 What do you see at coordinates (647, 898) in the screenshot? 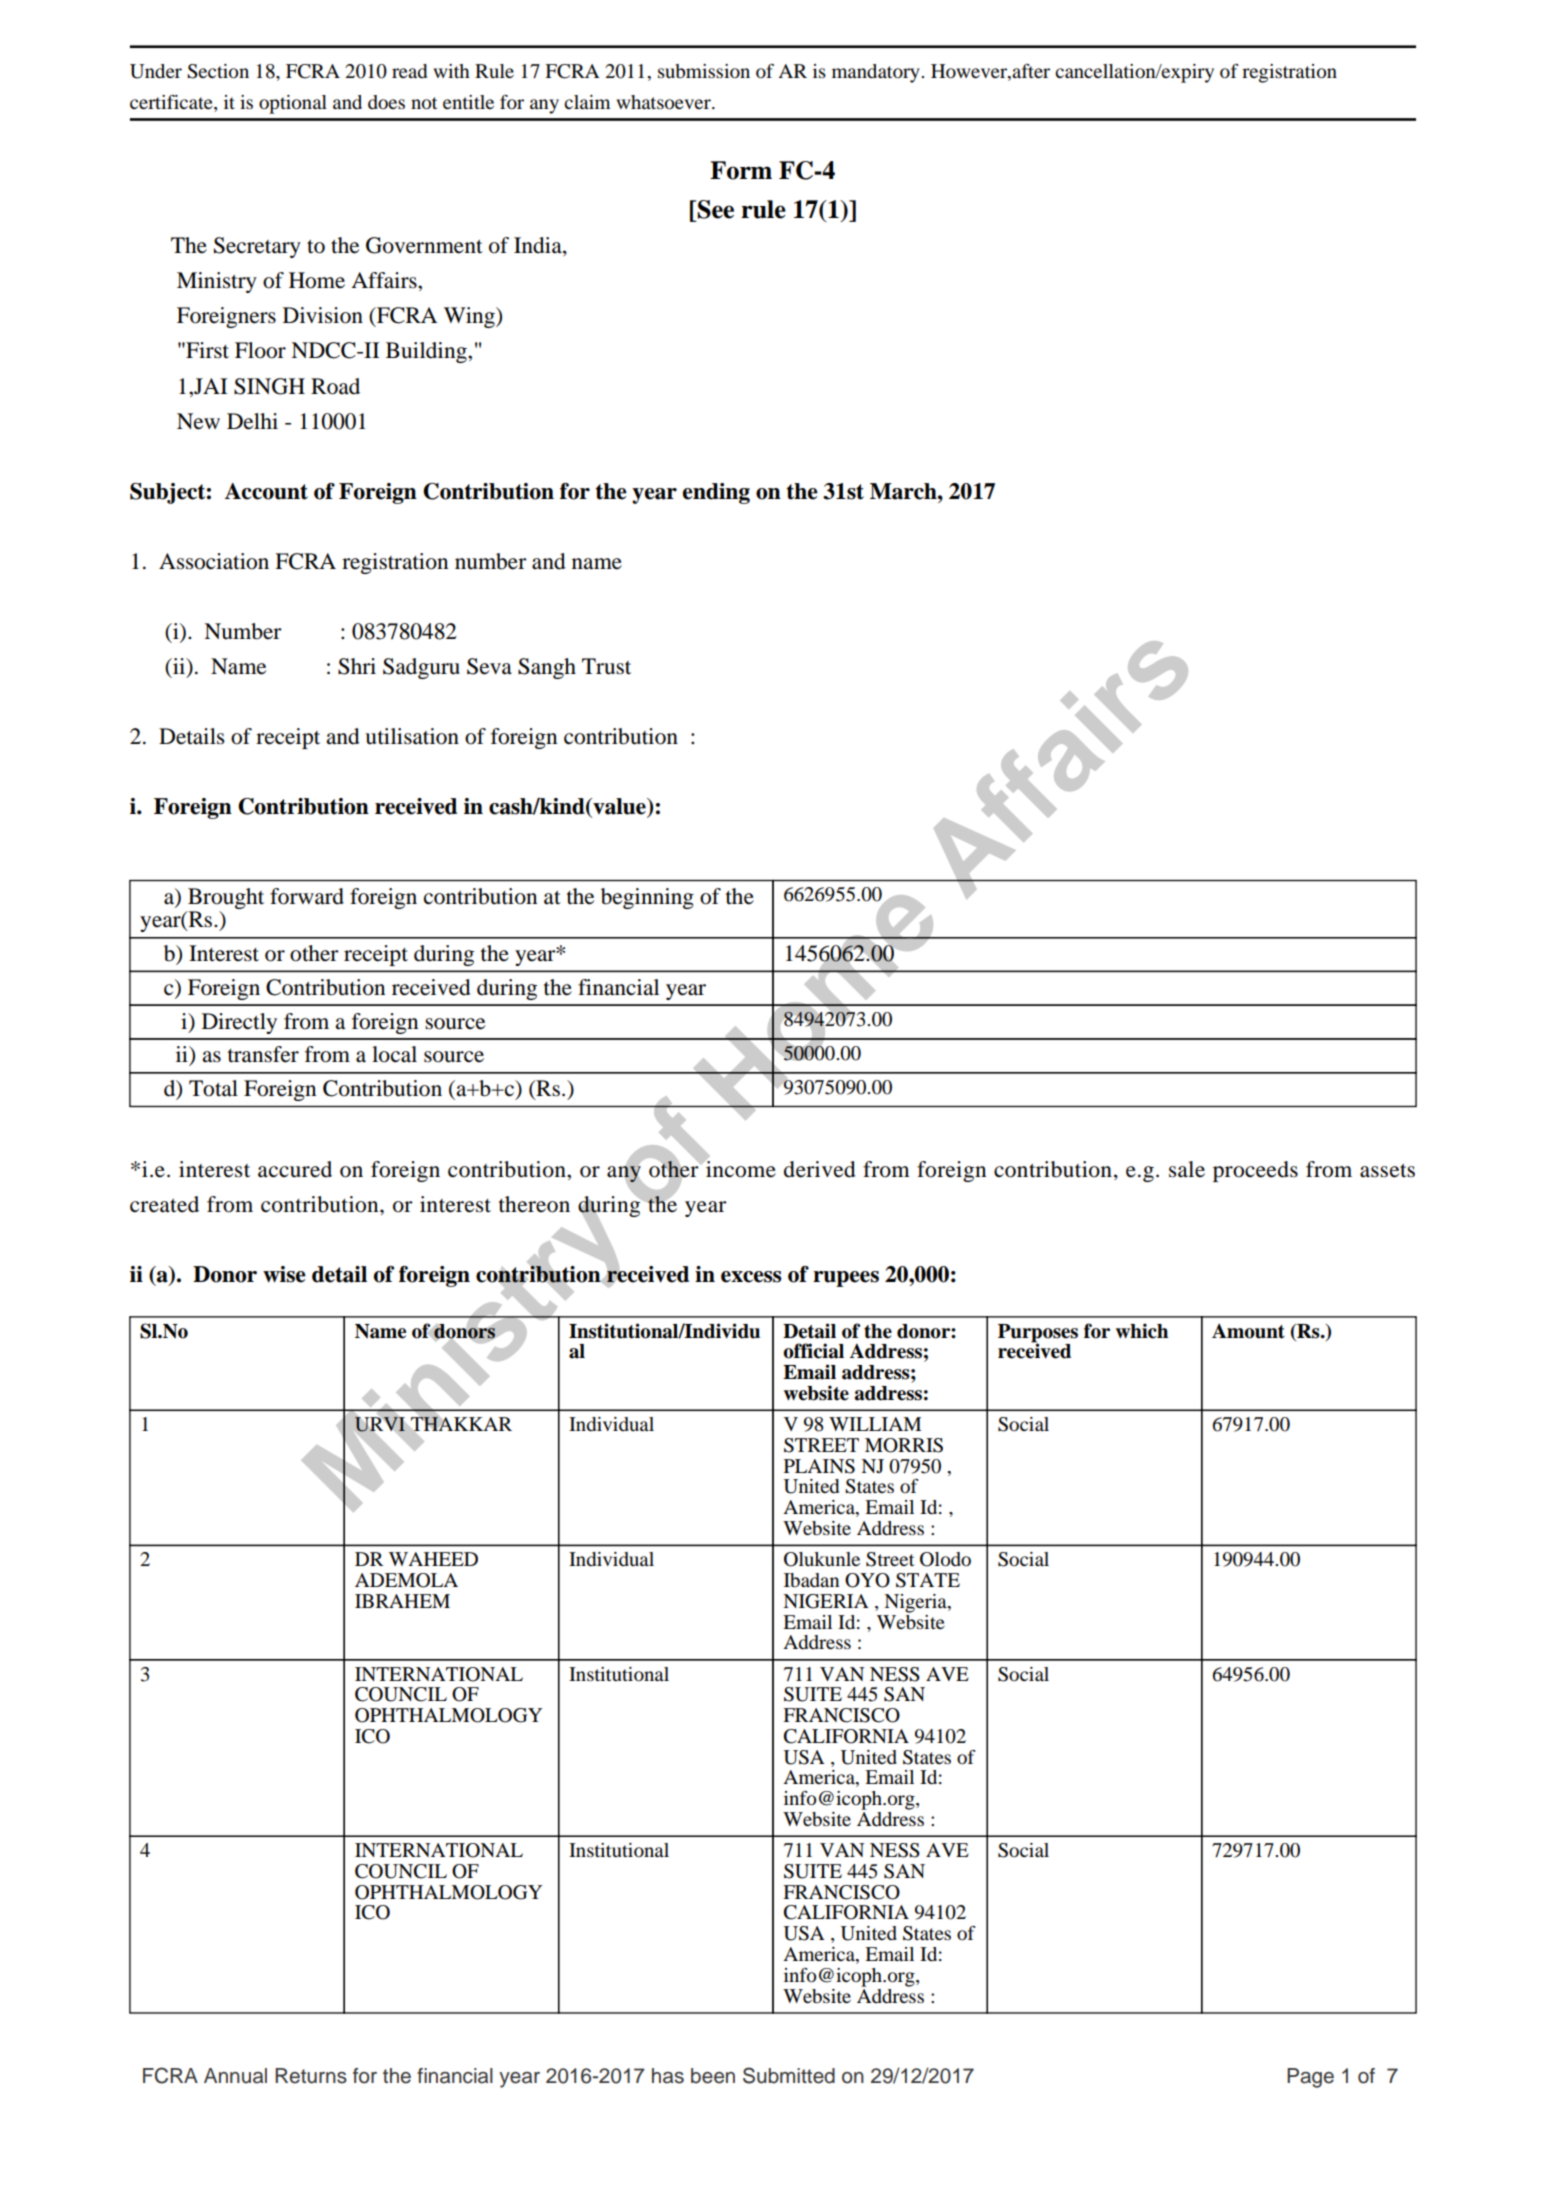
I see `beginning` at bounding box center [647, 898].
